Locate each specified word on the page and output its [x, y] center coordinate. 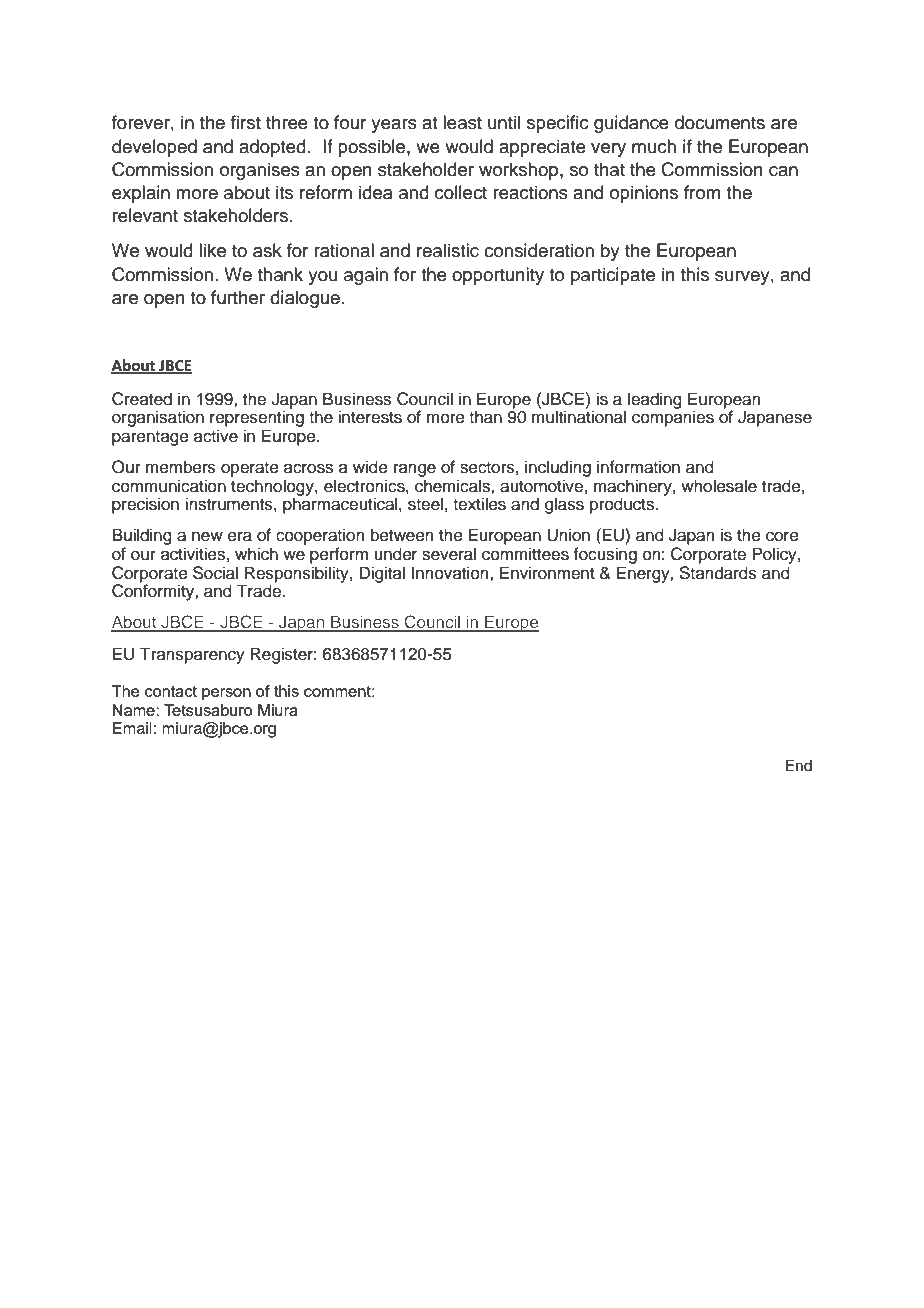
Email [132, 728]
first [246, 122]
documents [720, 122]
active [216, 436]
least [462, 122]
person [226, 694]
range [415, 470]
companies [673, 417]
